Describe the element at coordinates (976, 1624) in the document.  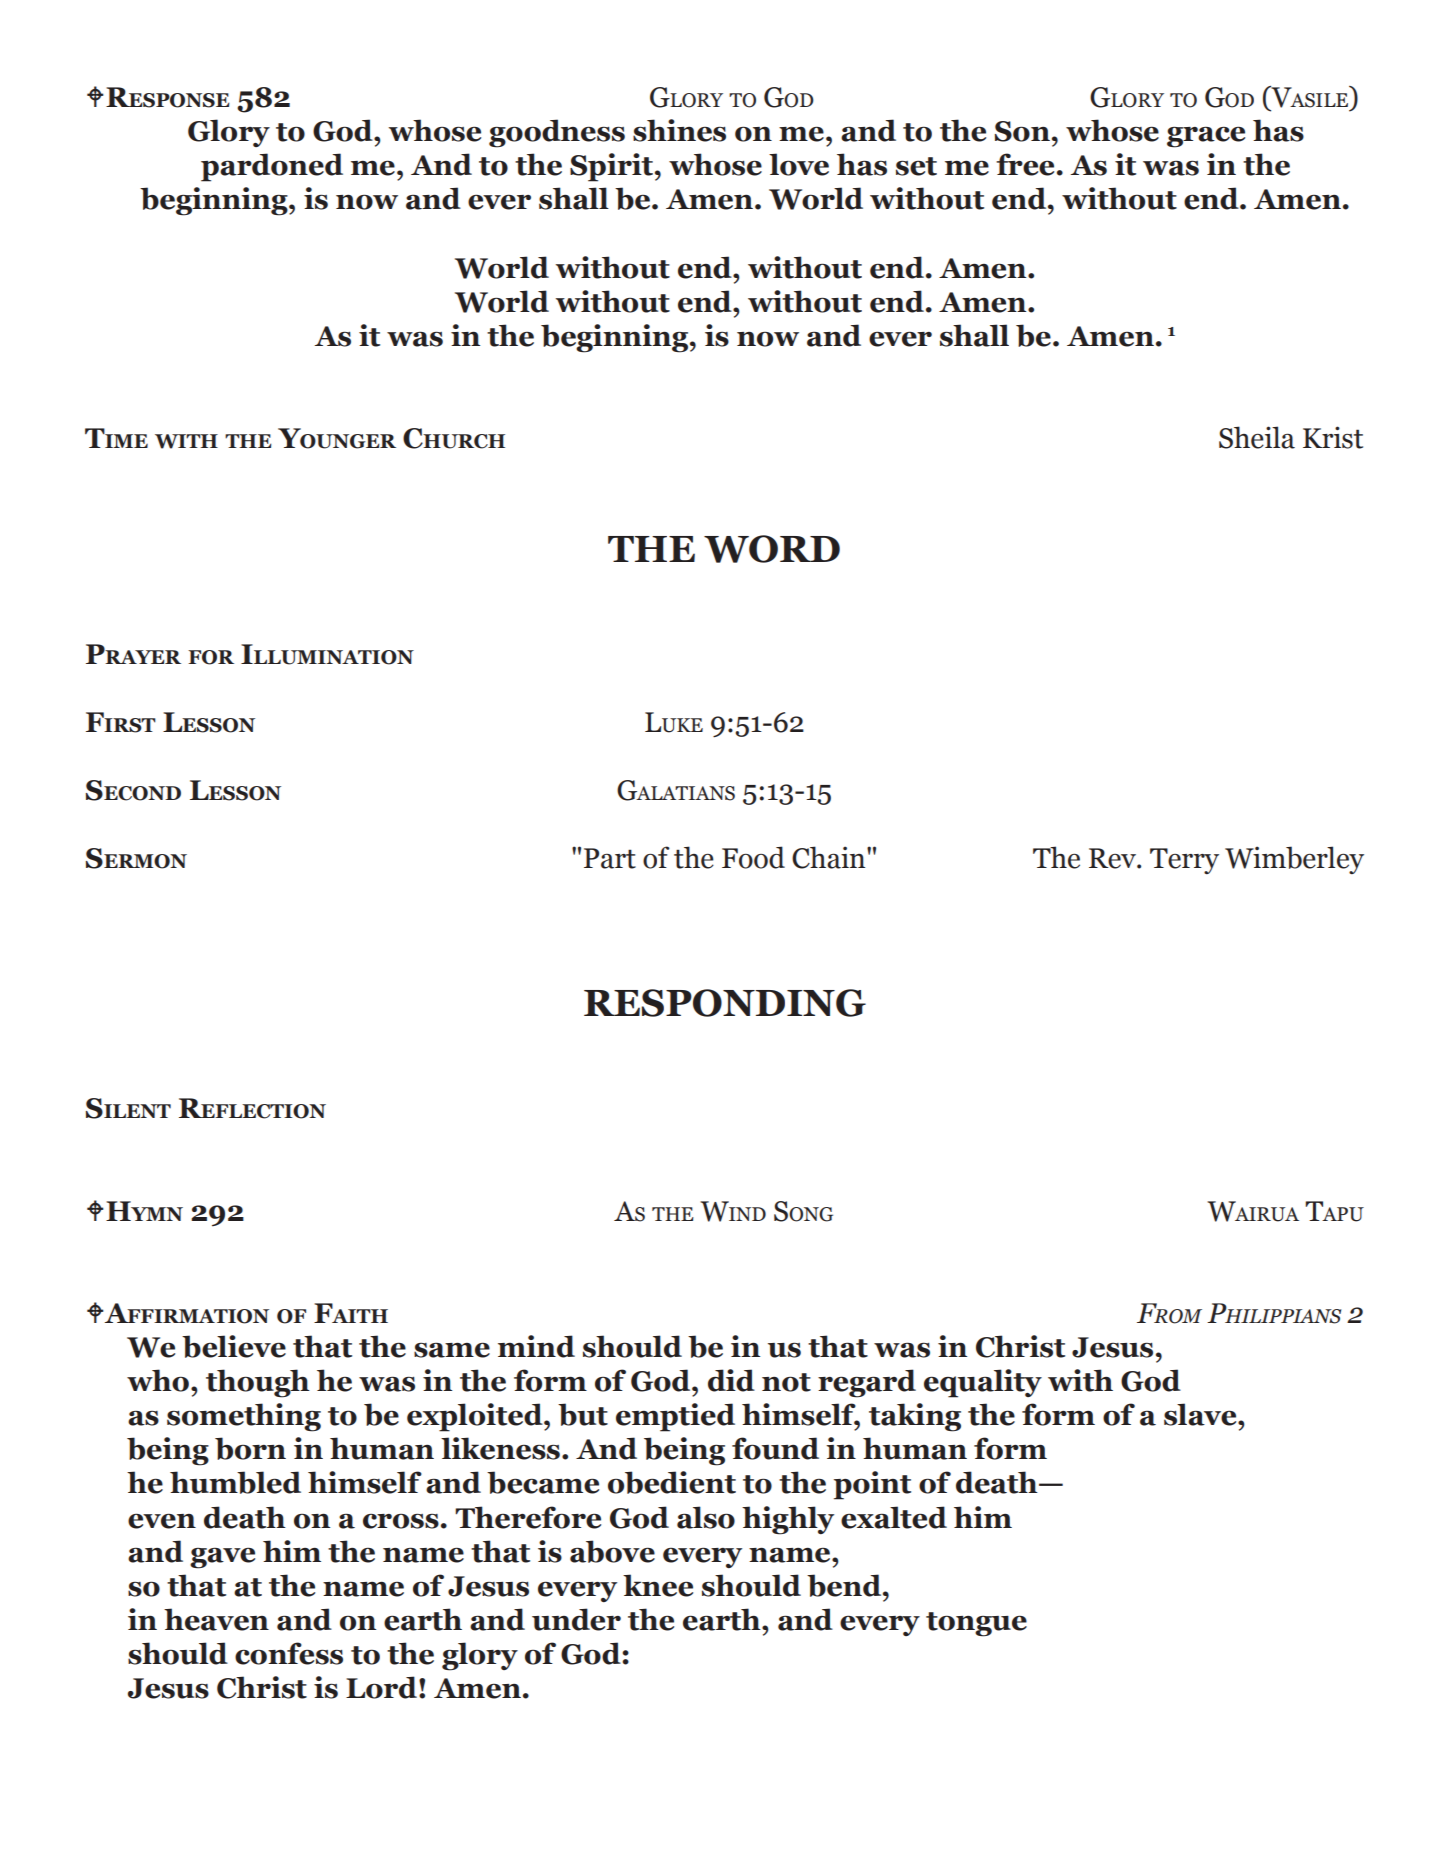
I see `tongue` at that location.
